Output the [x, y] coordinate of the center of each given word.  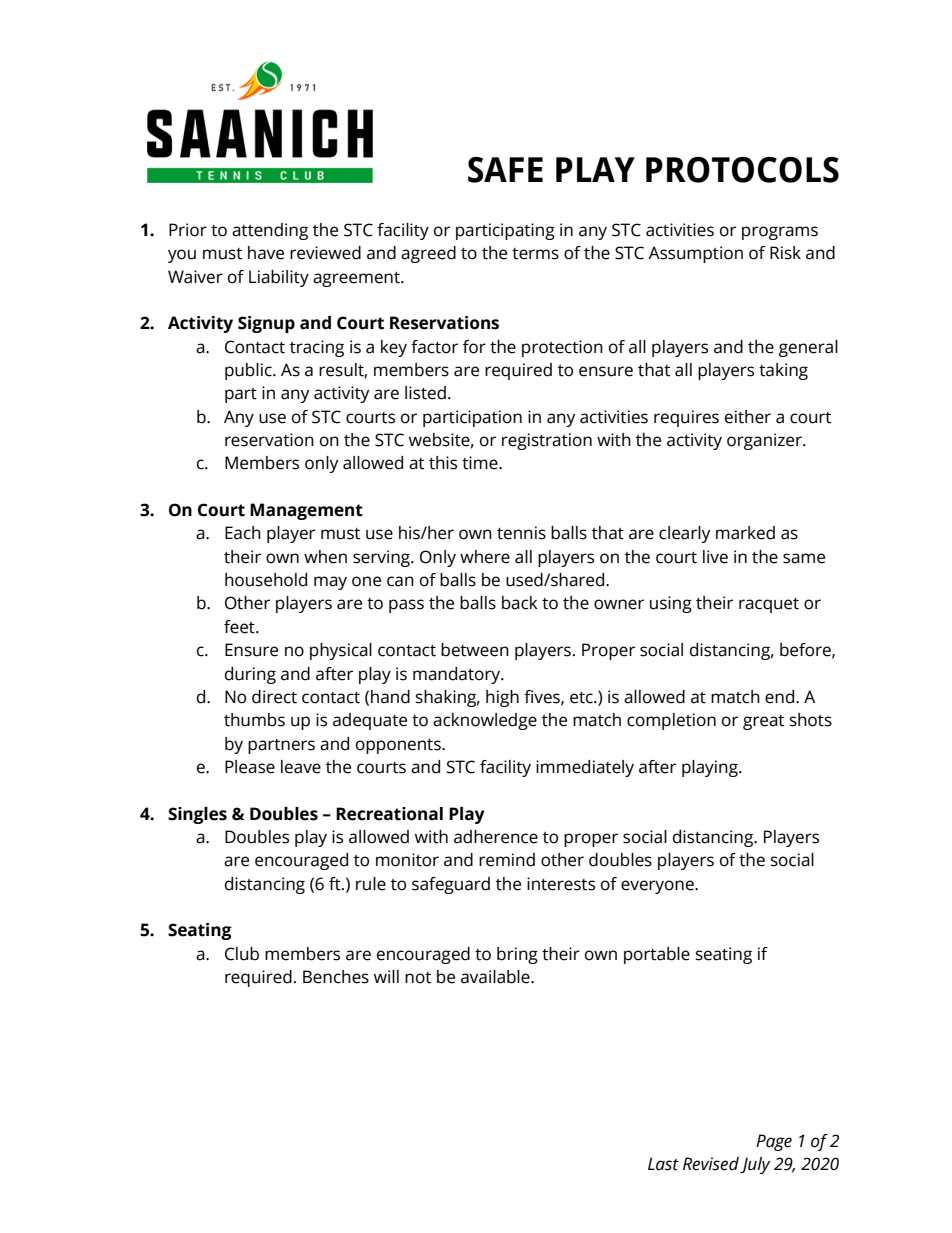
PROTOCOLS [742, 170]
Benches [336, 977]
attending [270, 231]
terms [535, 254]
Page [774, 1142]
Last [663, 1164]
